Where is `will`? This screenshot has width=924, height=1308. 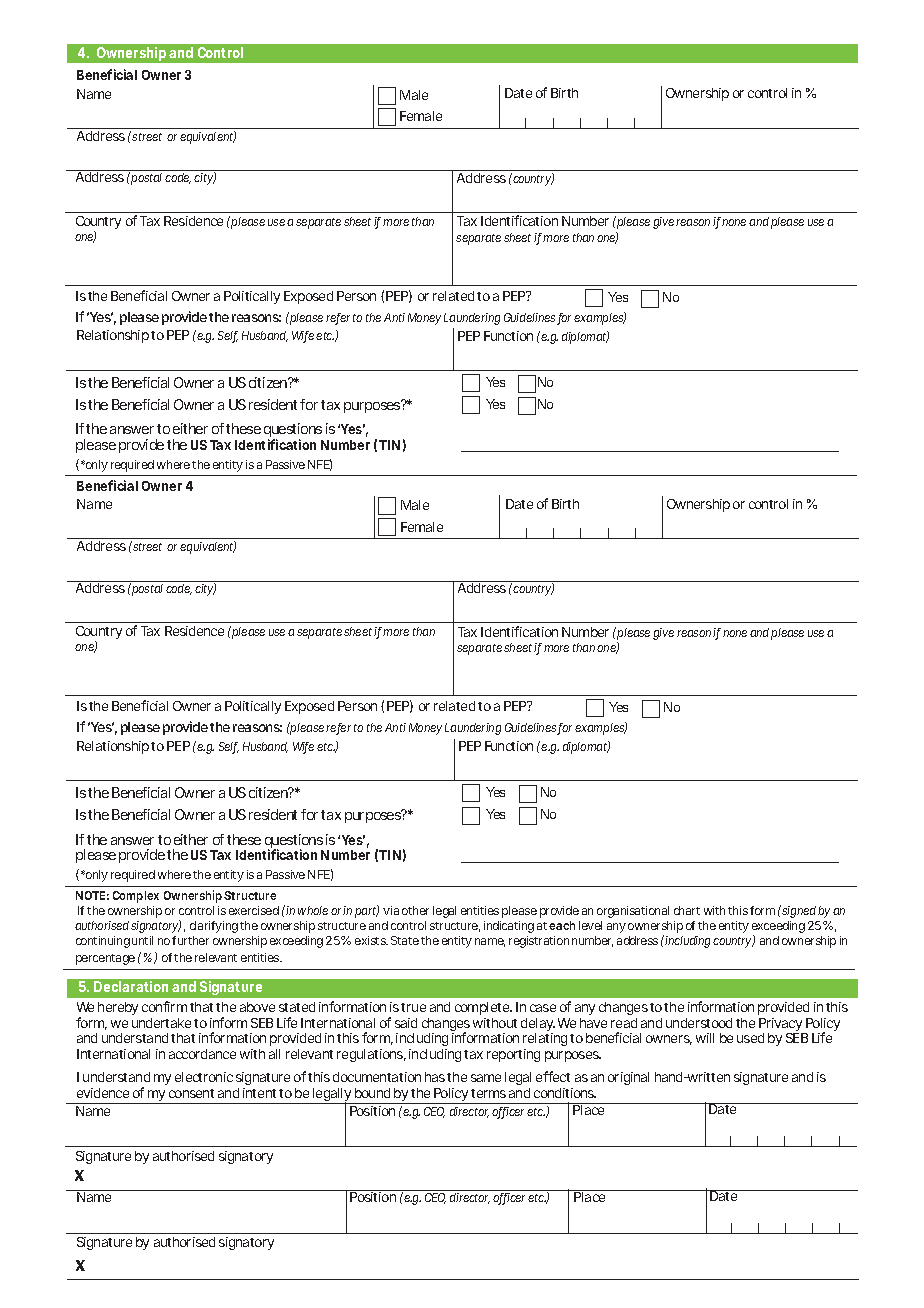
will is located at coordinates (705, 1038).
